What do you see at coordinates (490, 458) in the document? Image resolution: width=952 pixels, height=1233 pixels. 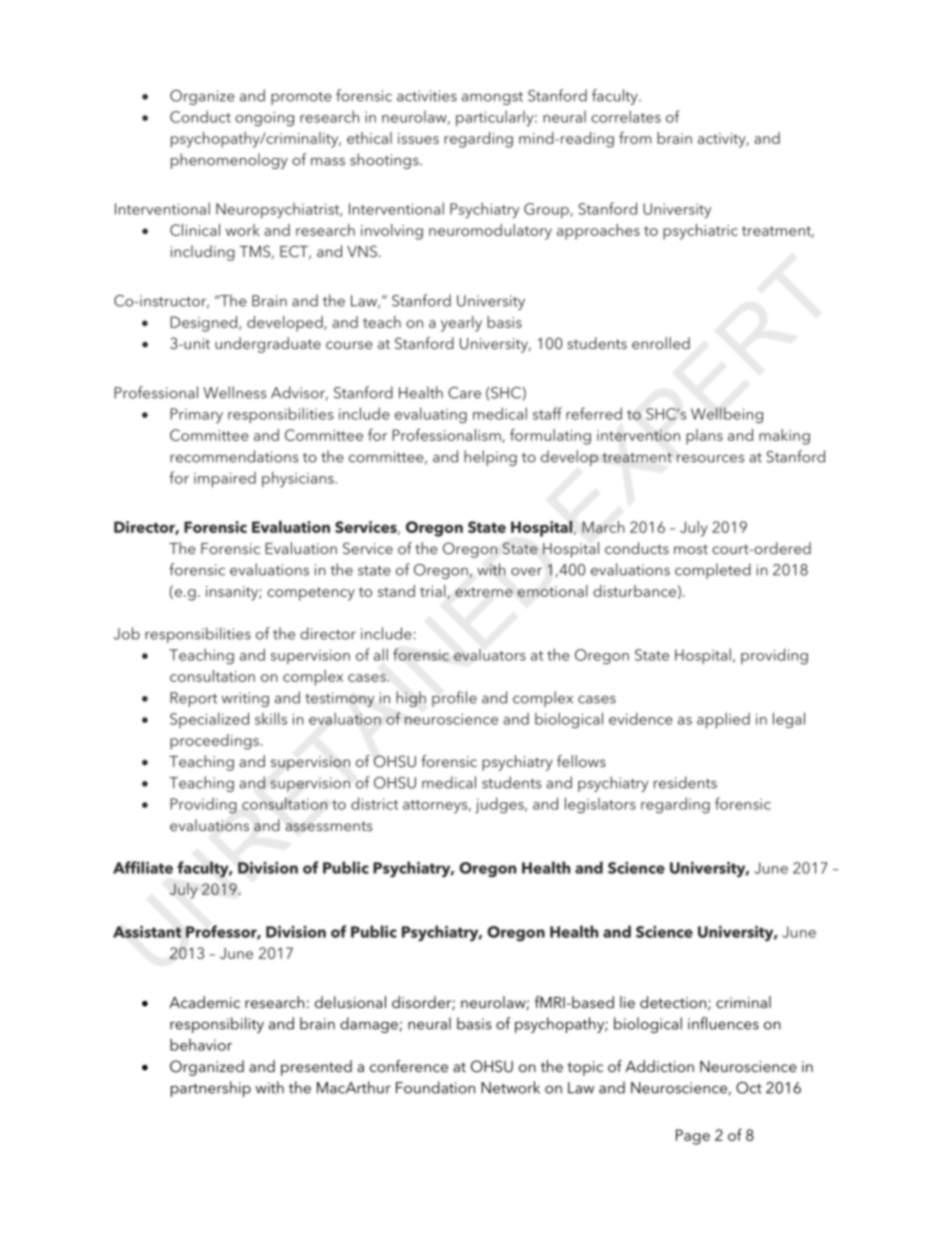 I see `helping` at bounding box center [490, 458].
